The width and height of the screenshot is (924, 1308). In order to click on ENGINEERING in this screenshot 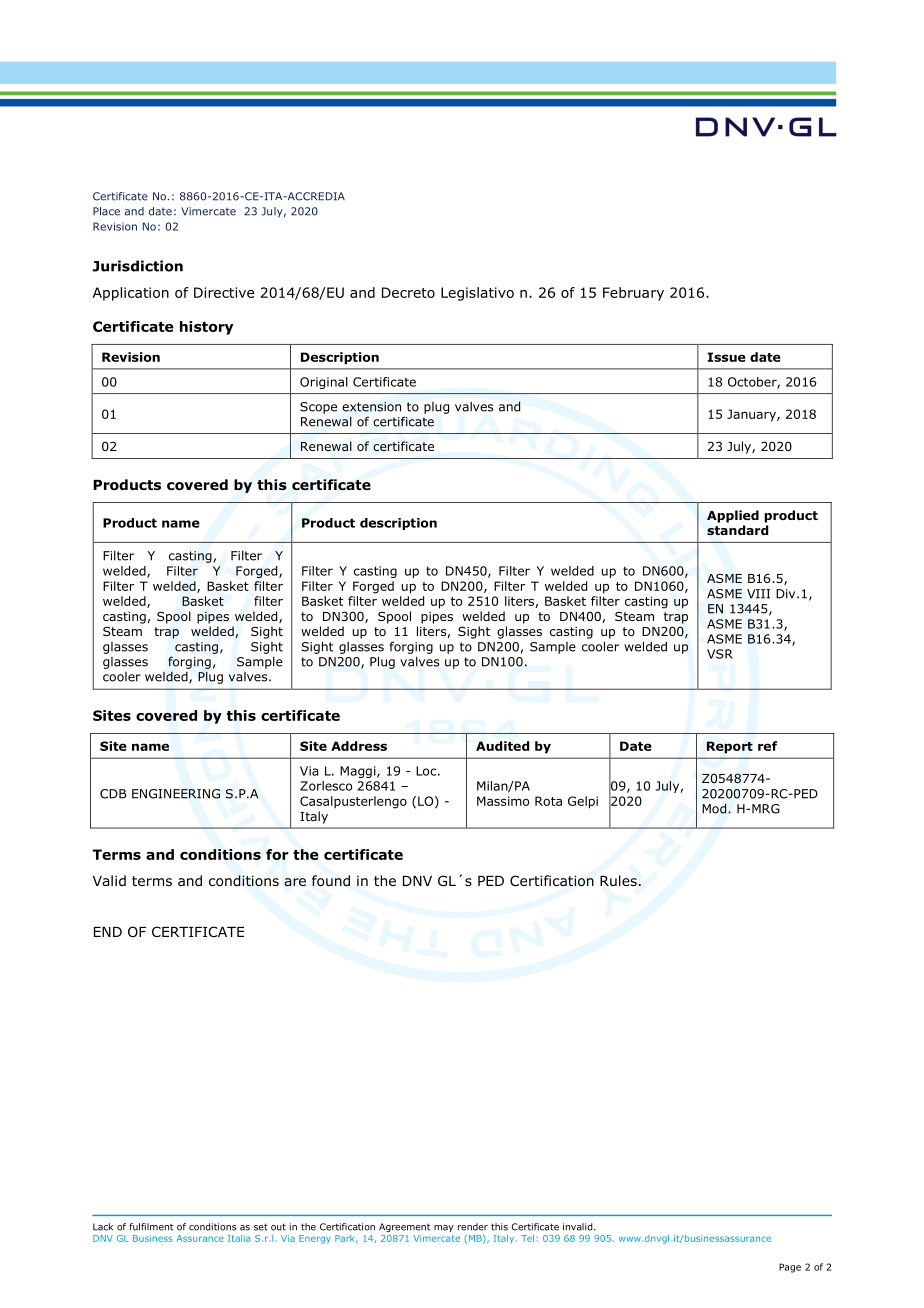, I will do `click(176, 794)`.
